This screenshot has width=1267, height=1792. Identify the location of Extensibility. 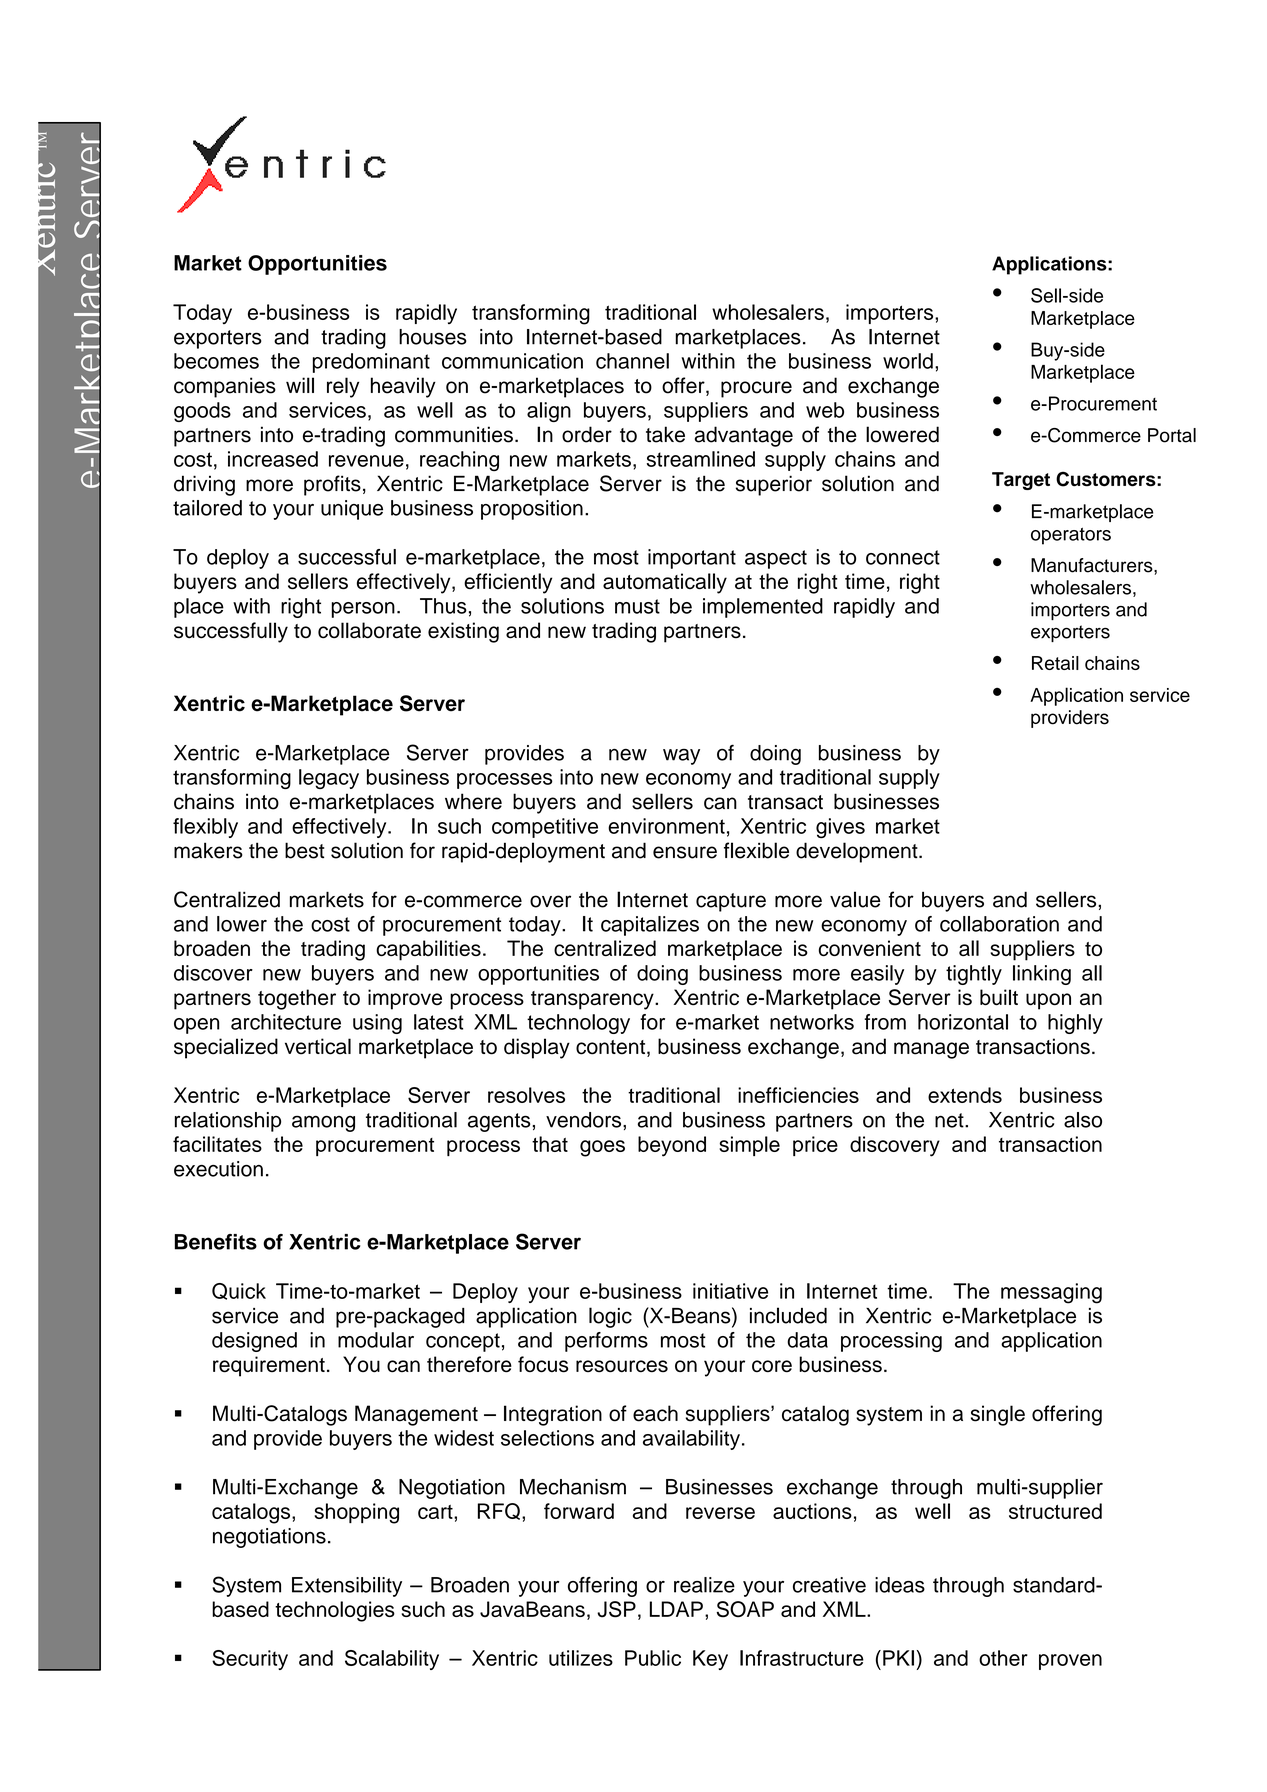
(347, 1587).
